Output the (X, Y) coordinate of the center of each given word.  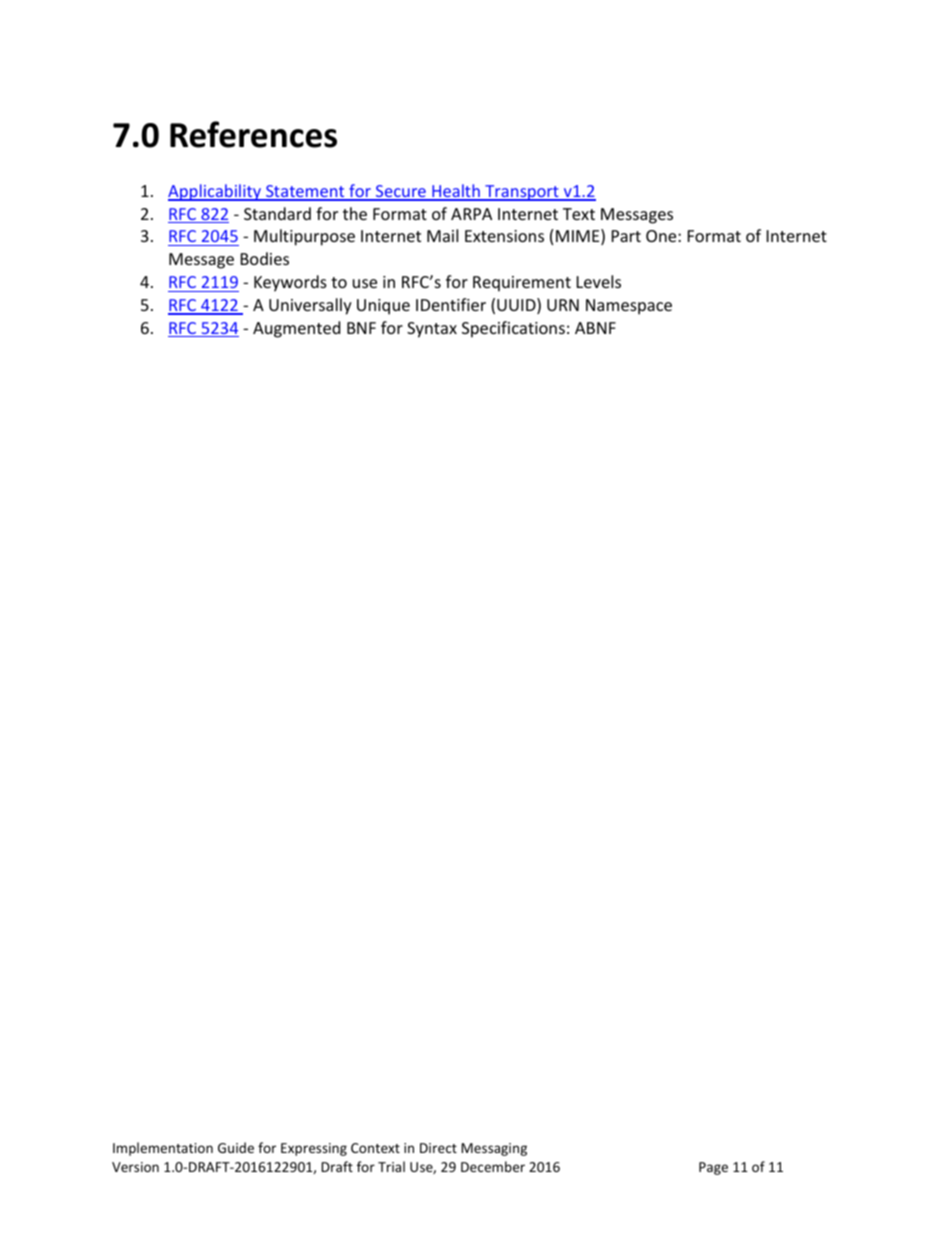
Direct (438, 1148)
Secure (401, 192)
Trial (391, 1166)
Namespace (629, 307)
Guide (236, 1147)
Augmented (296, 329)
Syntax (432, 330)
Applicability (215, 192)
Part (626, 236)
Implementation (163, 1149)
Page (713, 1168)
